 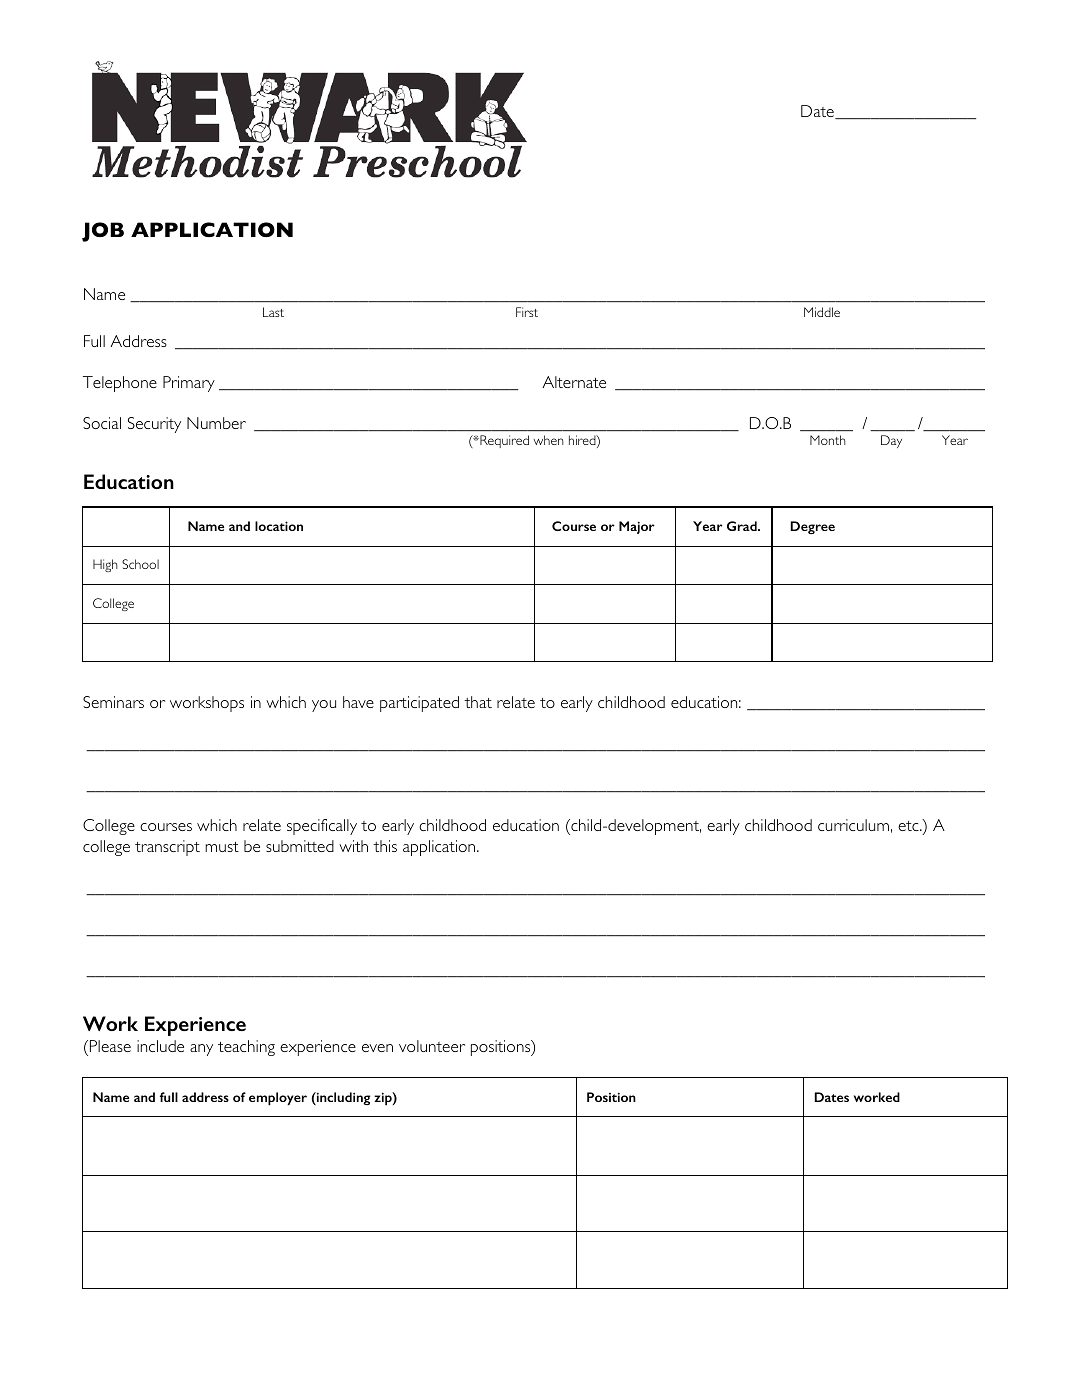 What do you see at coordinates (812, 527) in the screenshot?
I see `Degree` at bounding box center [812, 527].
